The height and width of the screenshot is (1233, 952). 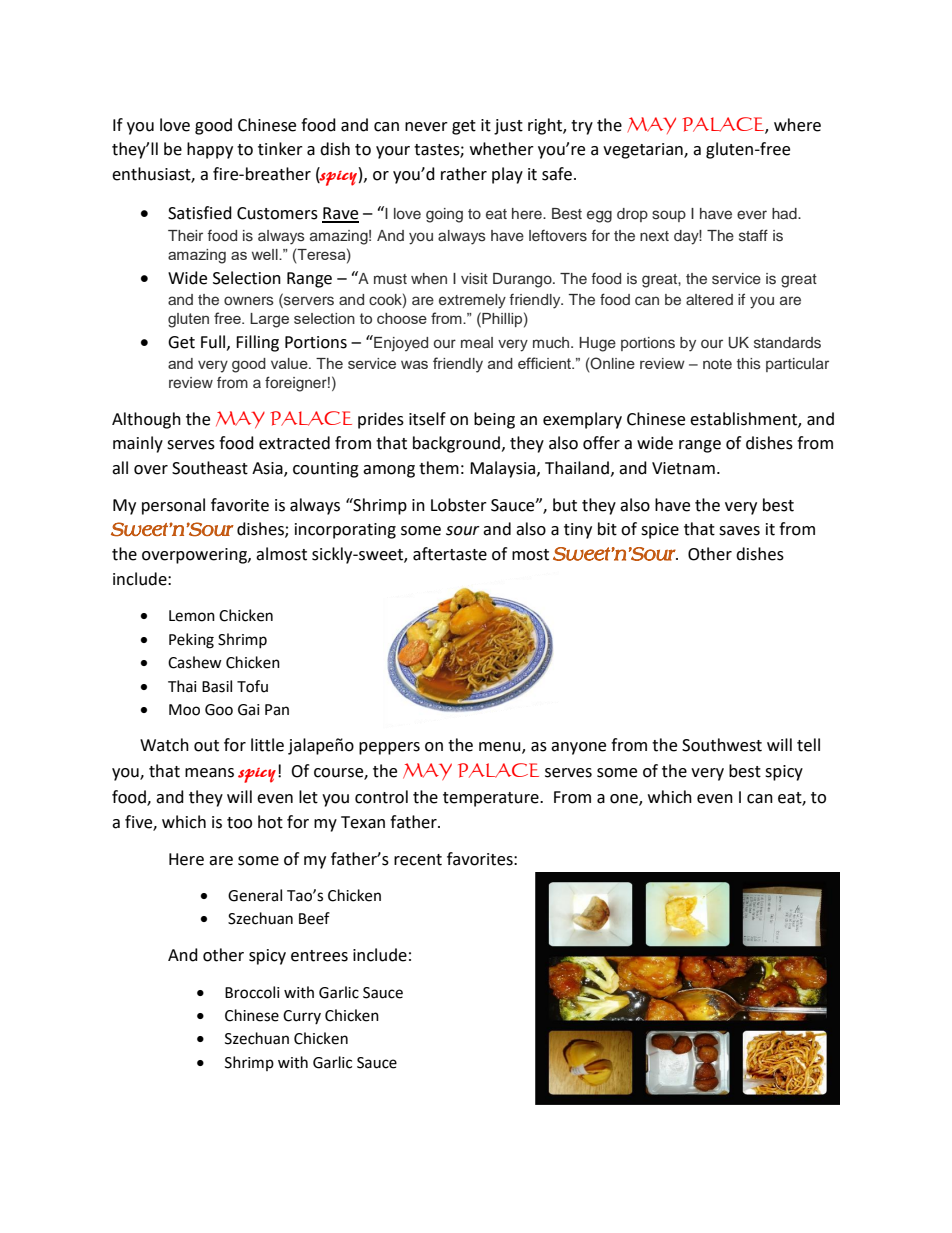 I want to click on Curry, so click(x=302, y=1017).
